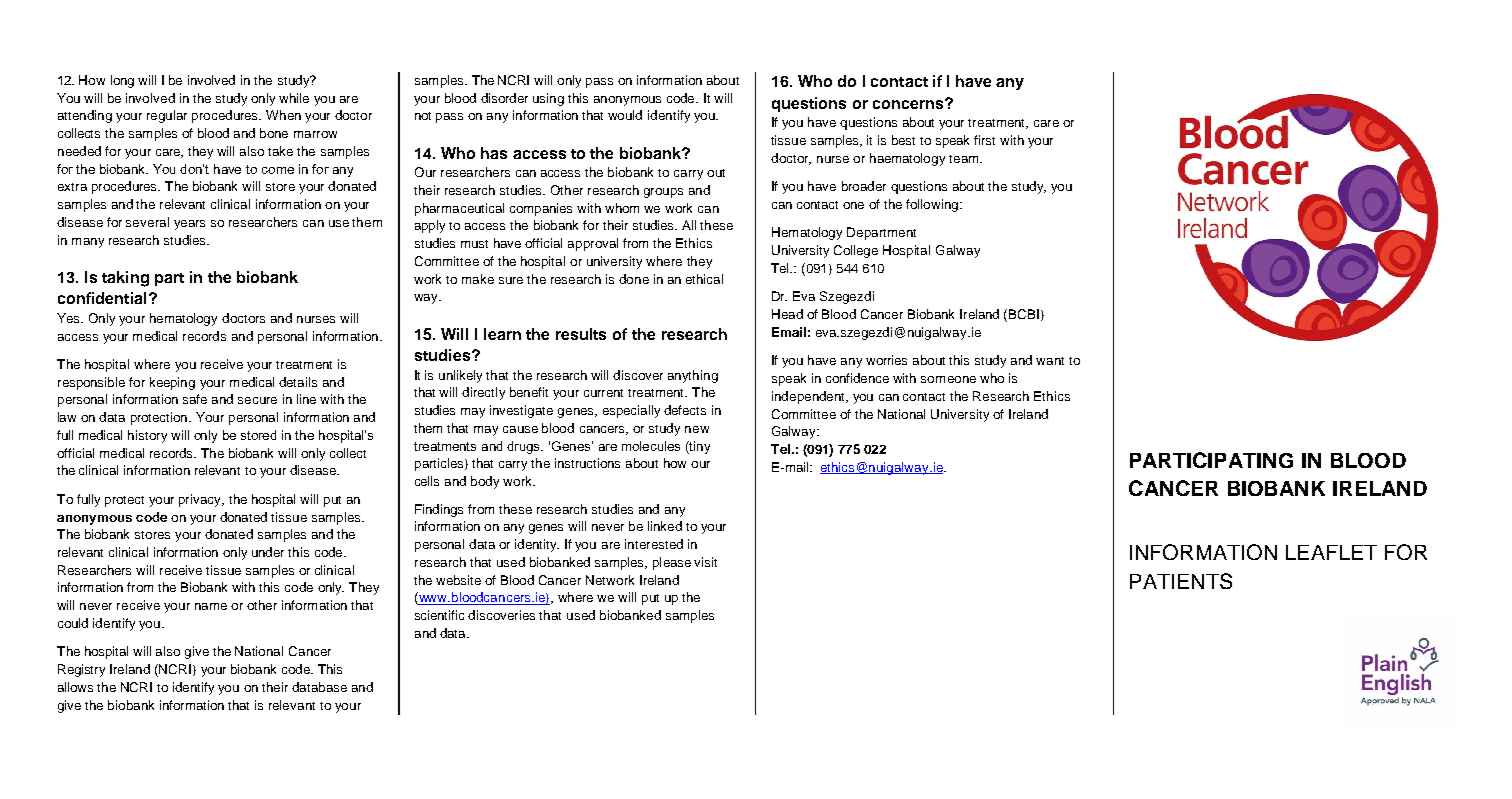 The image size is (1512, 799). I want to click on would, so click(625, 115).
